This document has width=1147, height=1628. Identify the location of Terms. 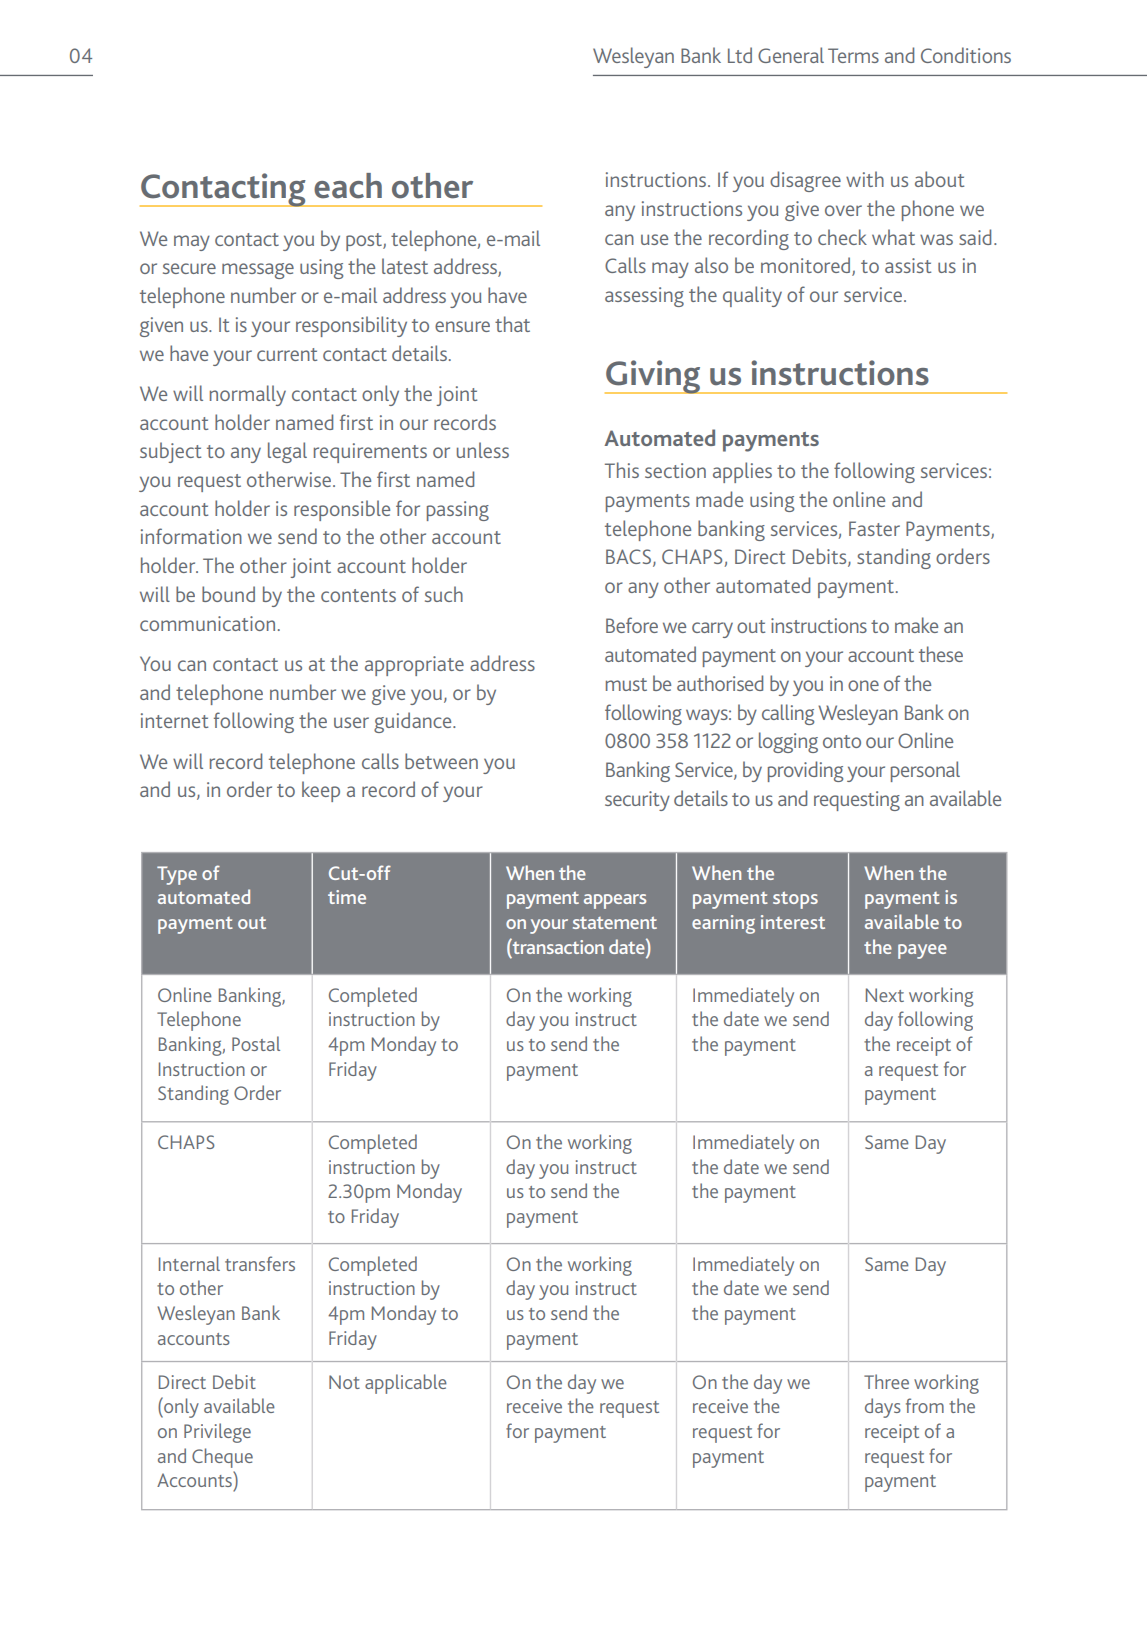
(853, 55).
